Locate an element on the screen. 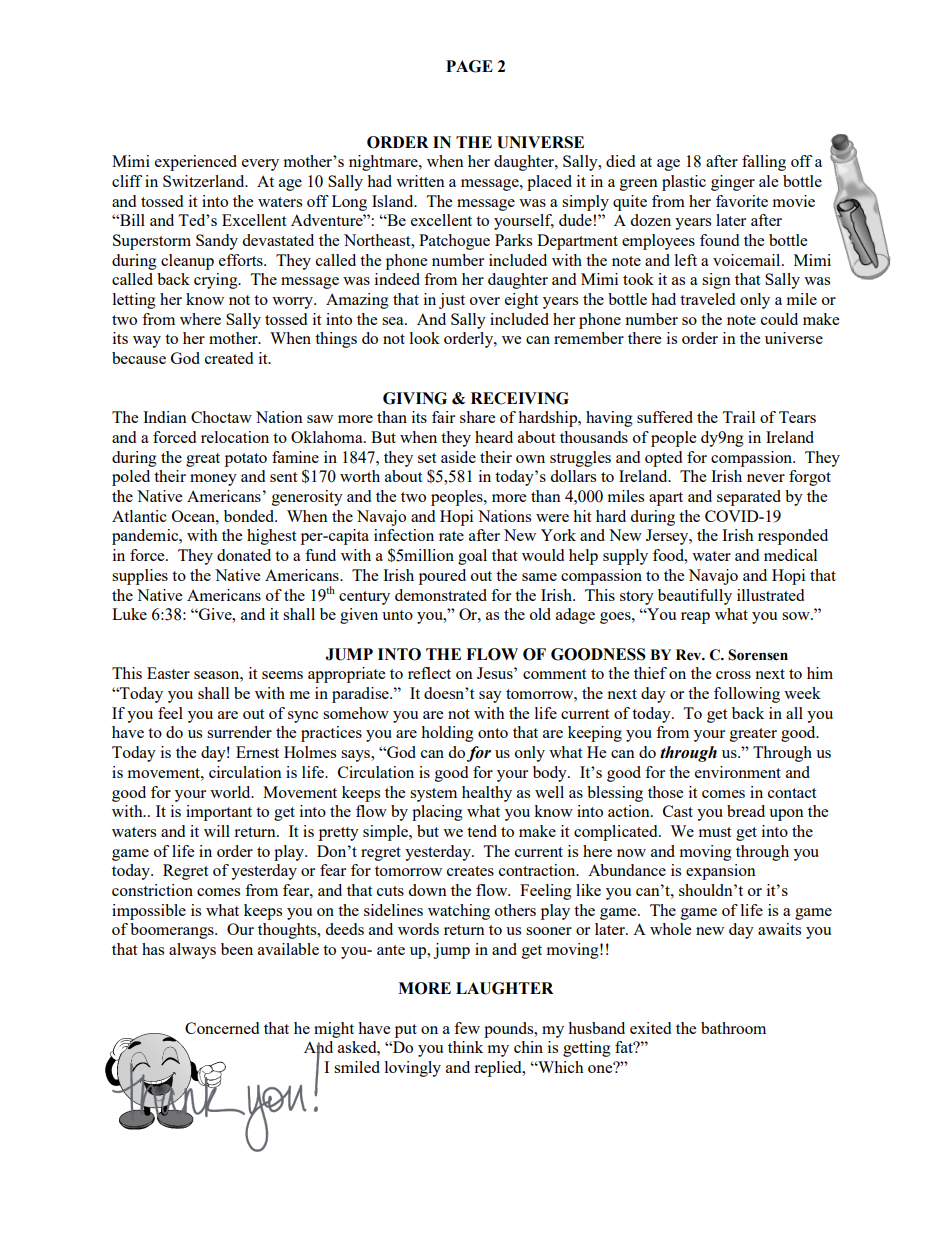 The width and height of the screenshot is (952, 1233). over is located at coordinates (485, 301).
